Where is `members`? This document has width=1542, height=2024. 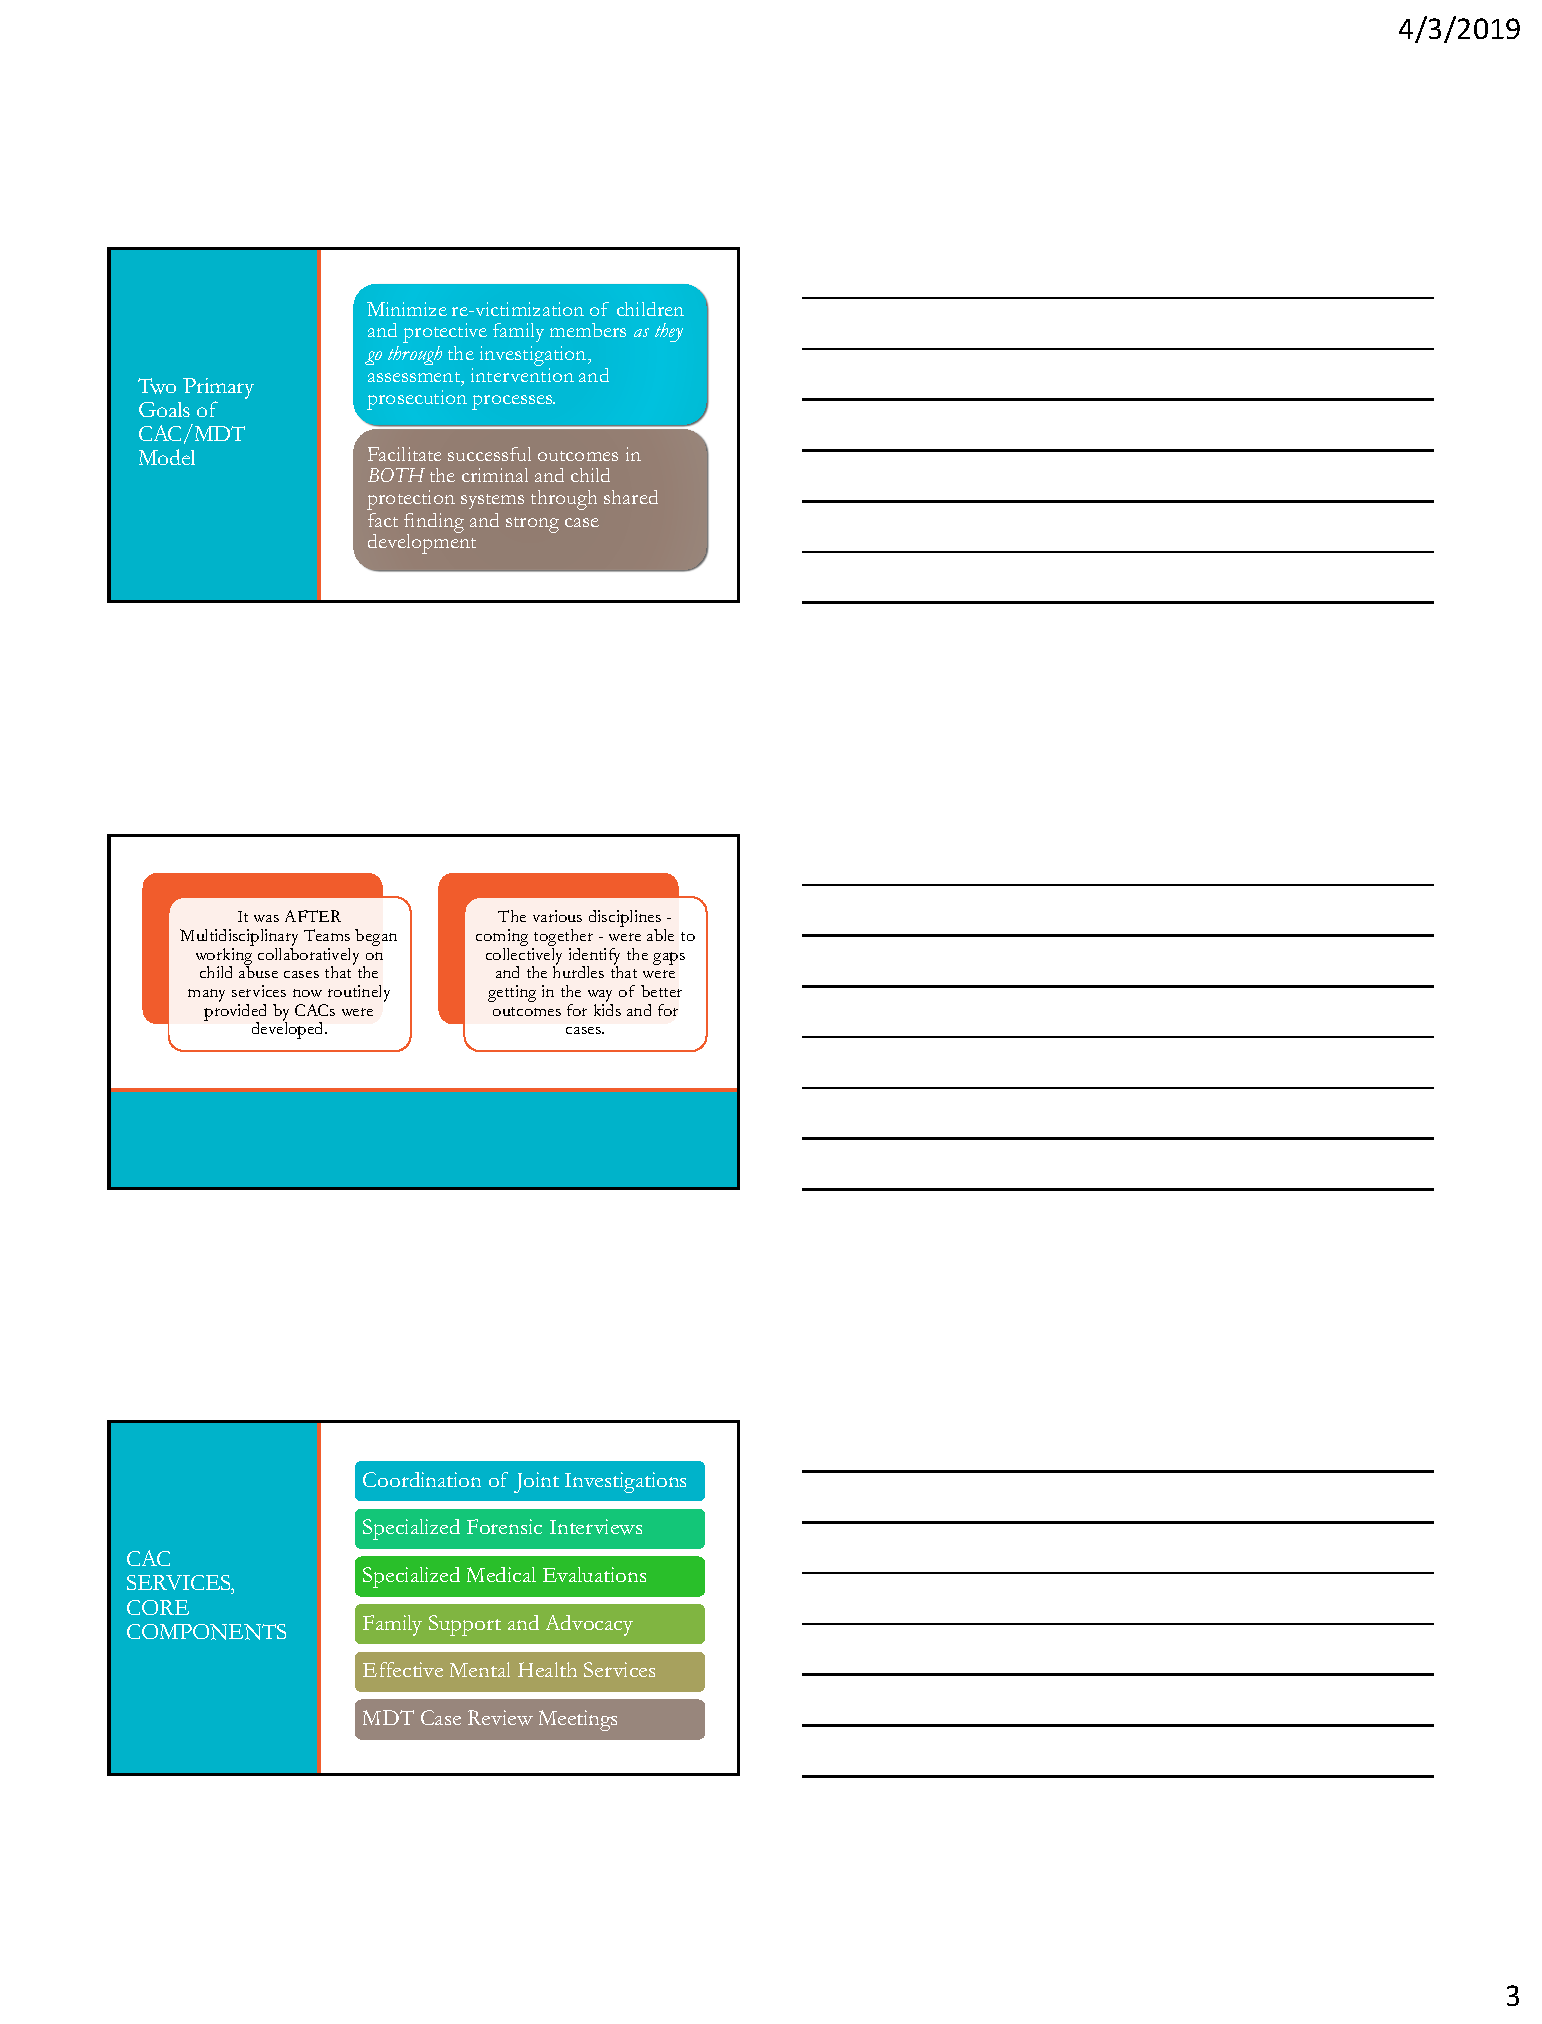 members is located at coordinates (588, 330).
